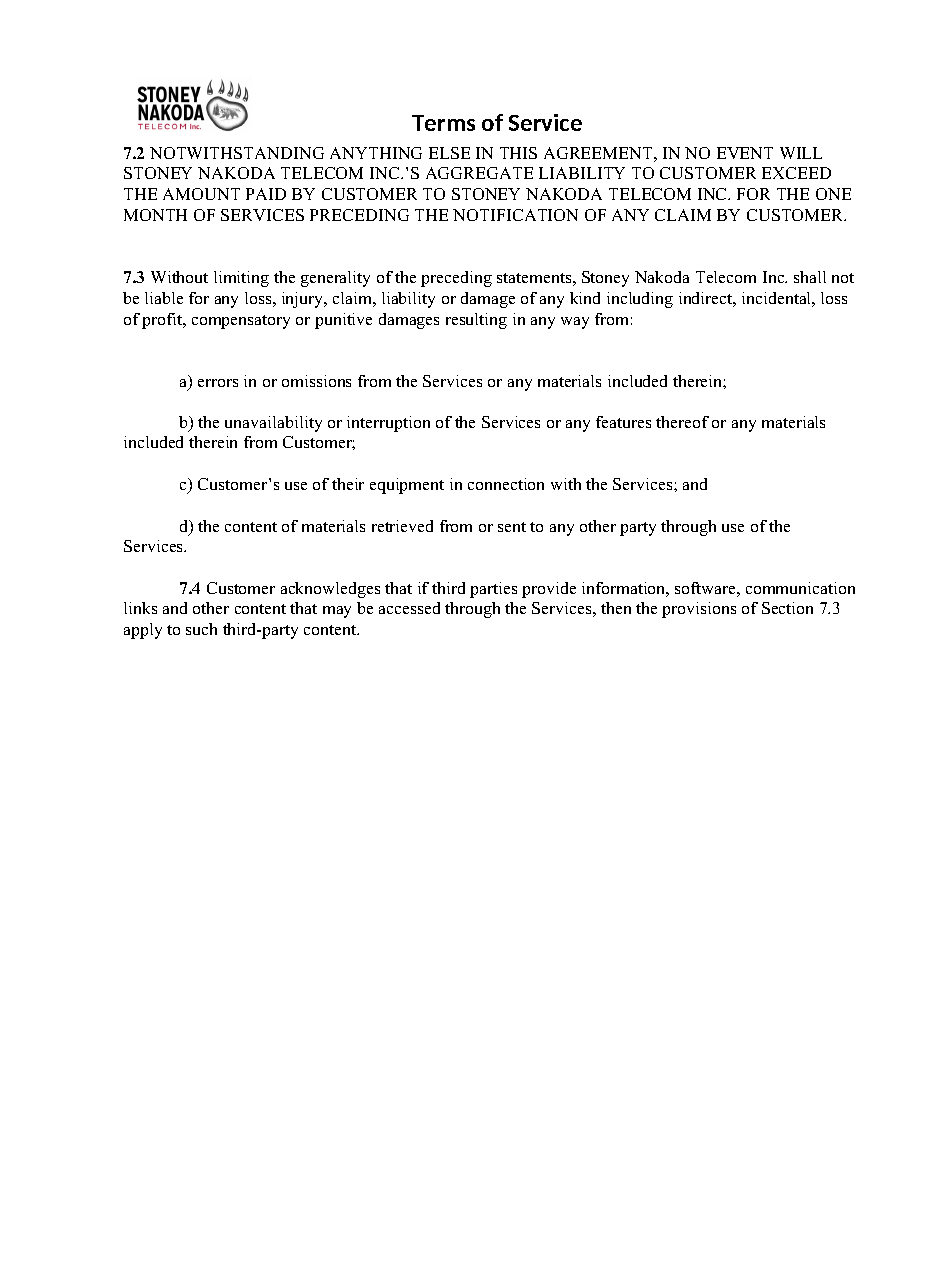 This screenshot has height=1272, width=952. Describe the element at coordinates (640, 300) in the screenshot. I see `including` at that location.
